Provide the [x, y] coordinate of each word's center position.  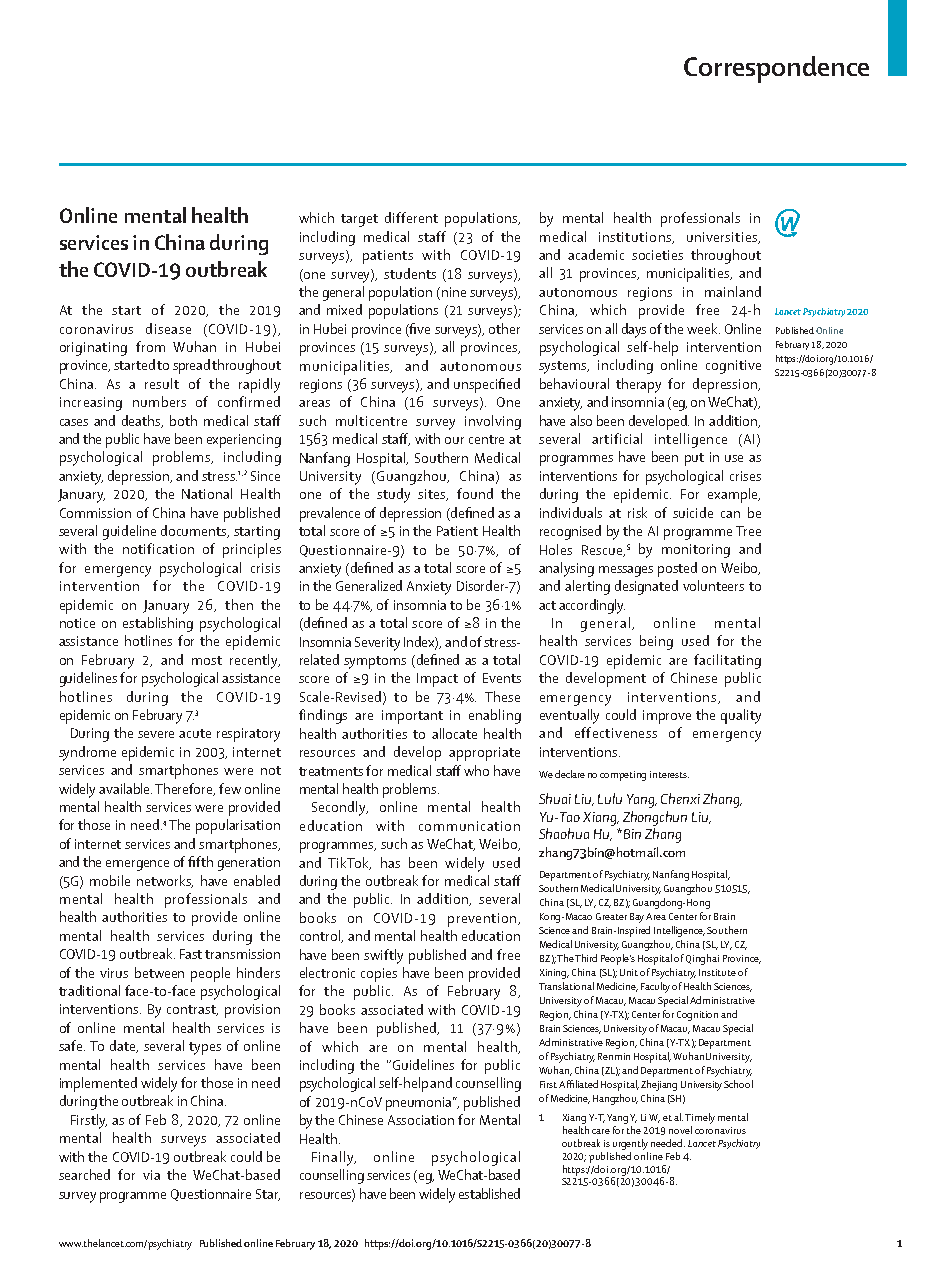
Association [421, 1120]
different [411, 217]
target [359, 220]
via [151, 1175]
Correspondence [776, 69]
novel [680, 1130]
